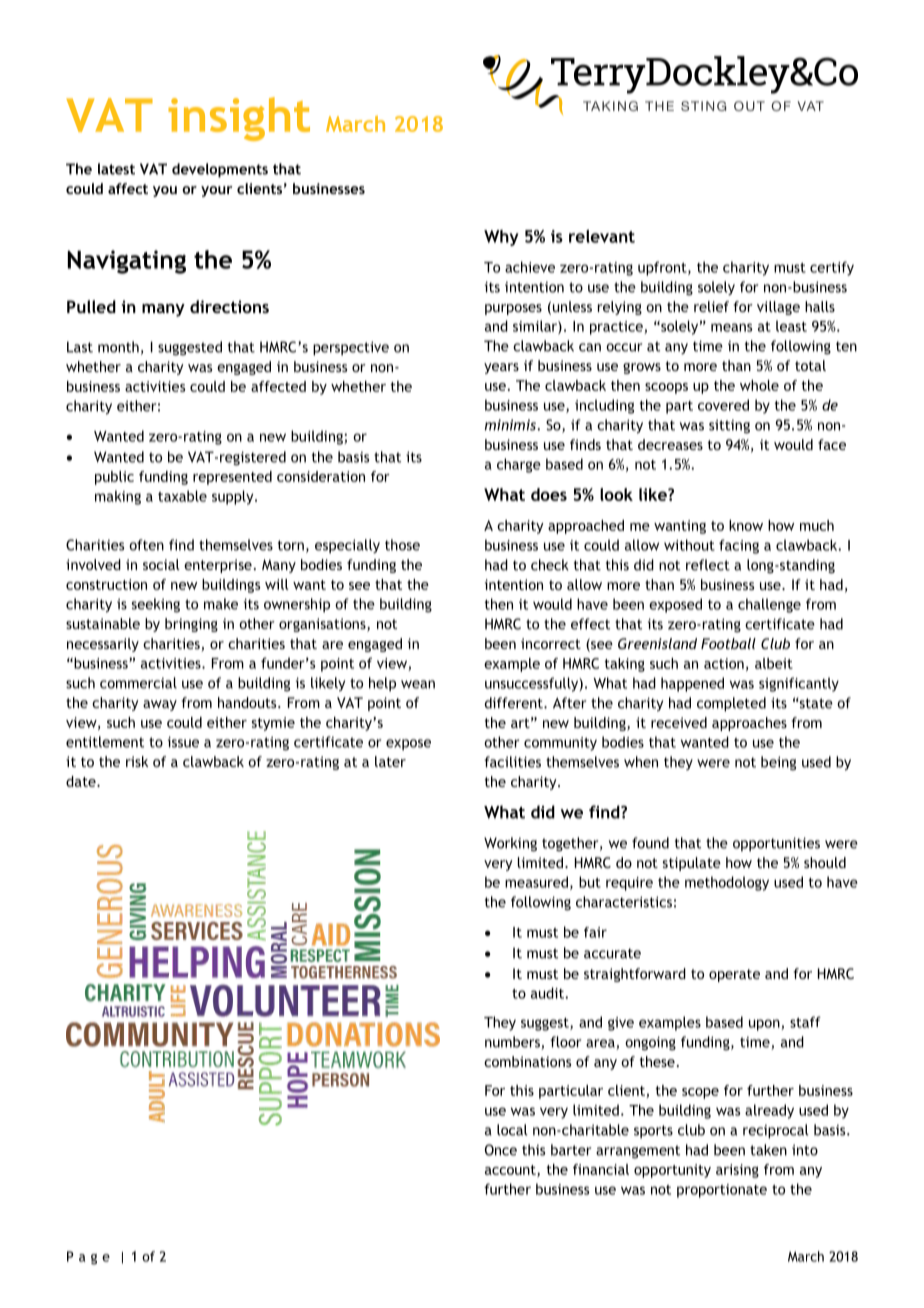 The height and width of the screenshot is (1308, 924). Describe the element at coordinates (737, 1171) in the screenshot. I see `arising` at that location.
